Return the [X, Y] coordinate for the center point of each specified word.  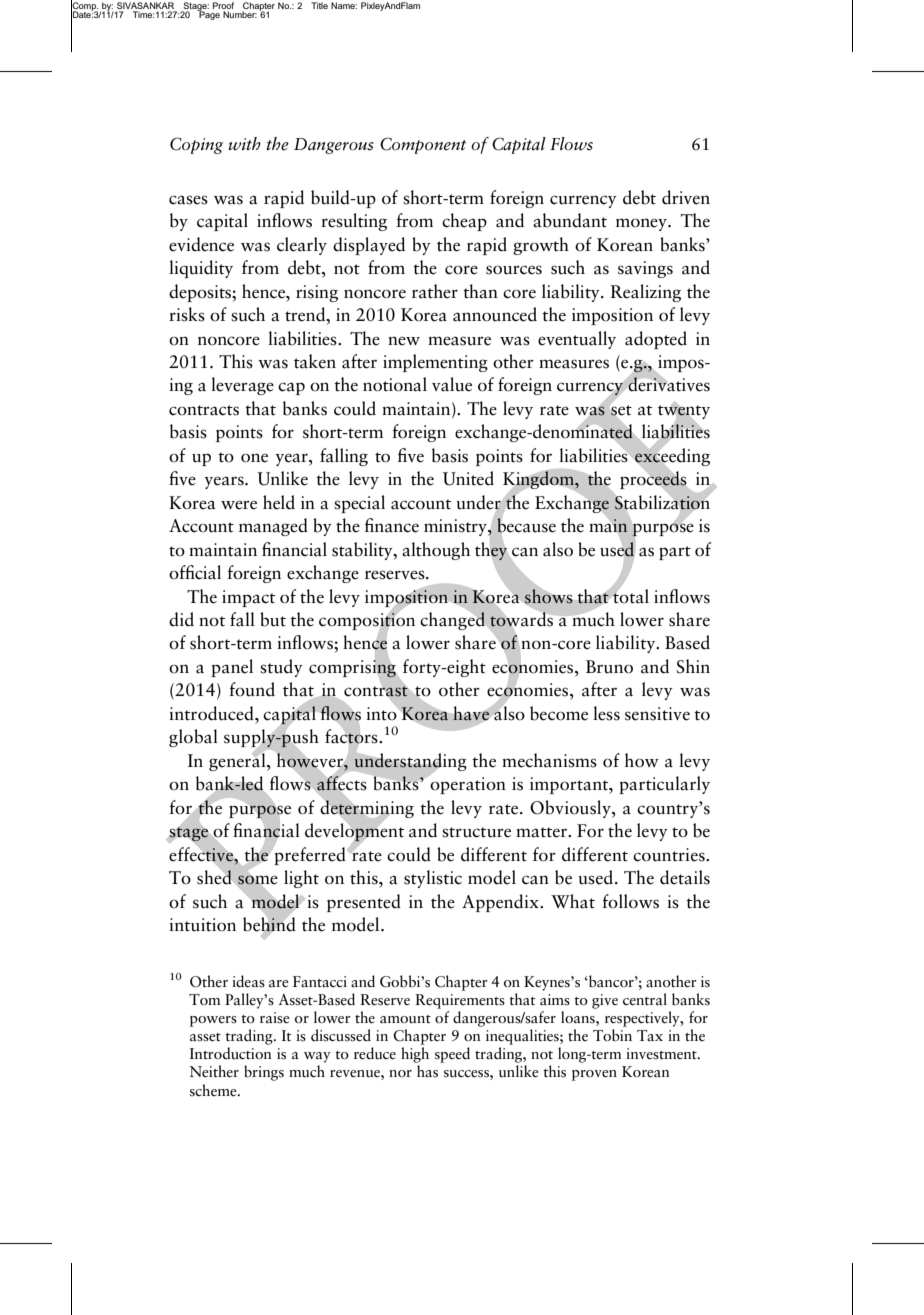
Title [319, 5]
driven [686, 197]
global [193, 738]
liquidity [201, 269]
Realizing [645, 293]
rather [435, 291]
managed [273, 527]
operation [467, 784]
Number [240, 14]
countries [670, 855]
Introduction [231, 1053]
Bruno [609, 667]
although [436, 551]
